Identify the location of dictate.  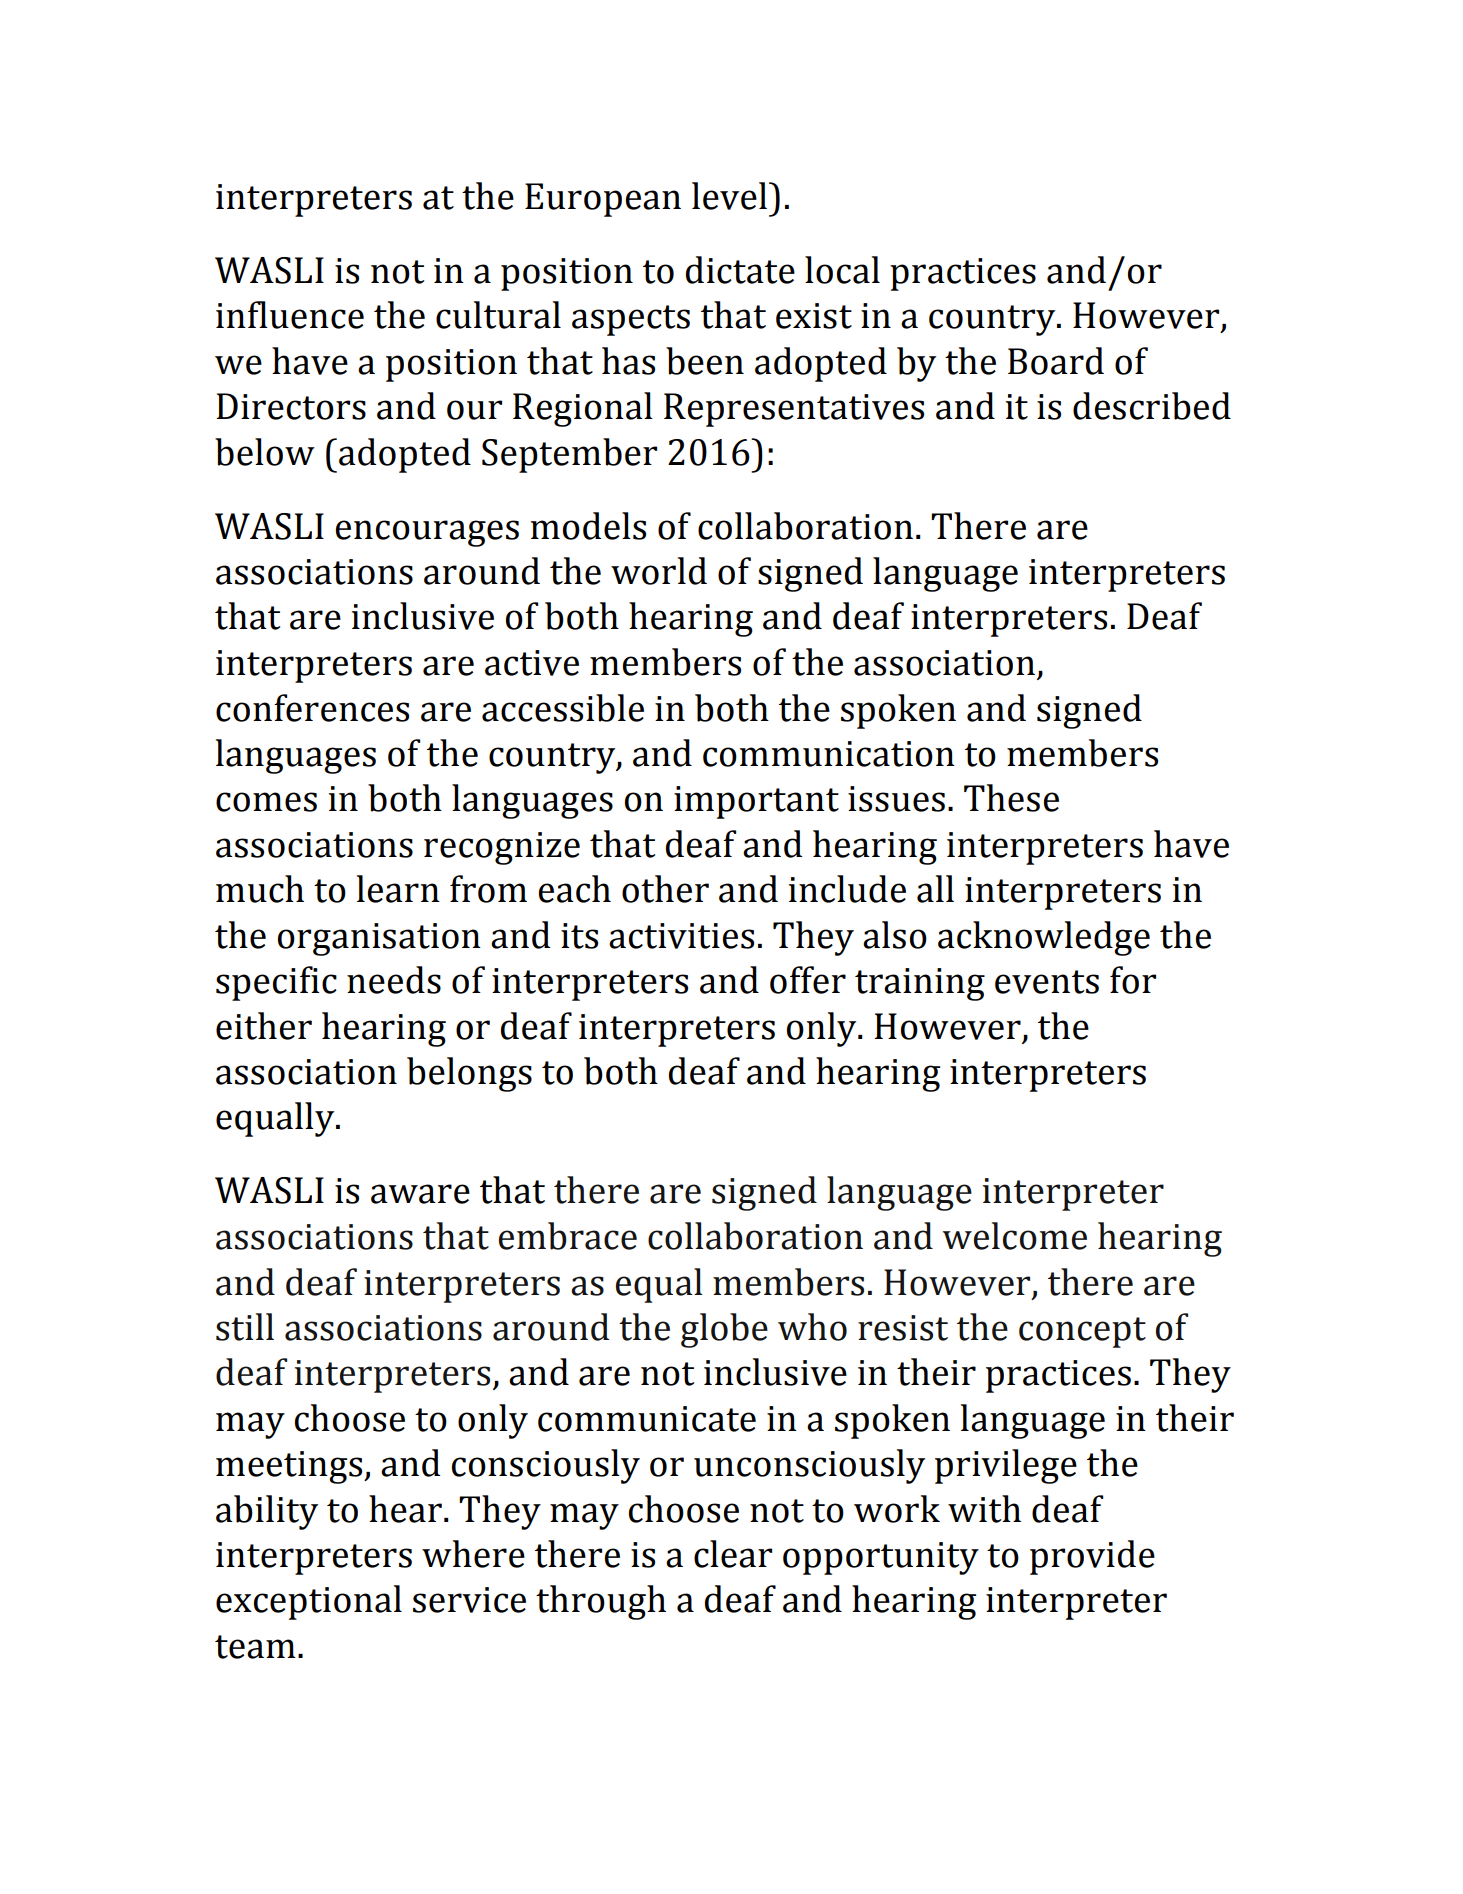
(740, 270).
